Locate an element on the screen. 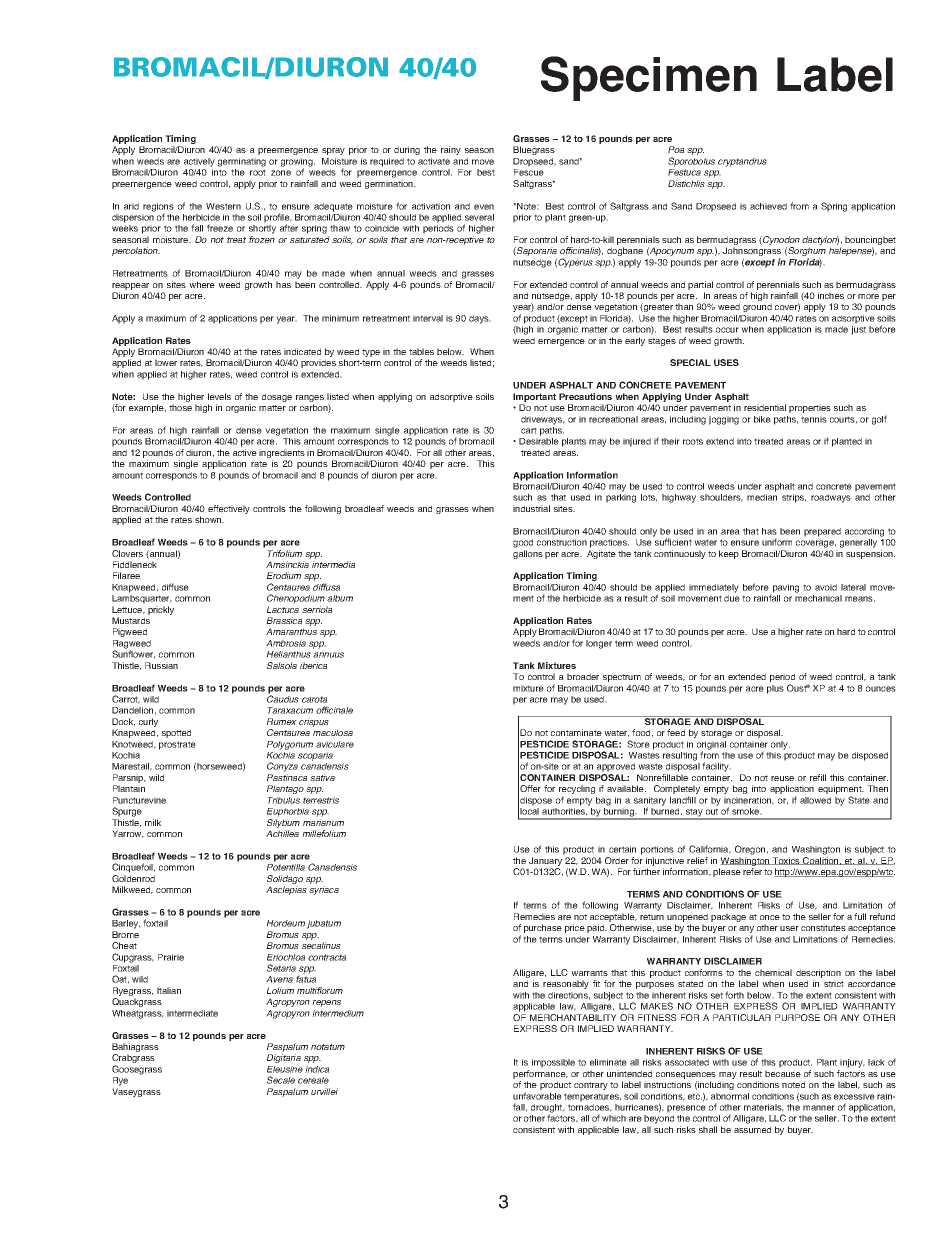 Image resolution: width=952 pixels, height=1233 pixels. gallons is located at coordinates (528, 554).
